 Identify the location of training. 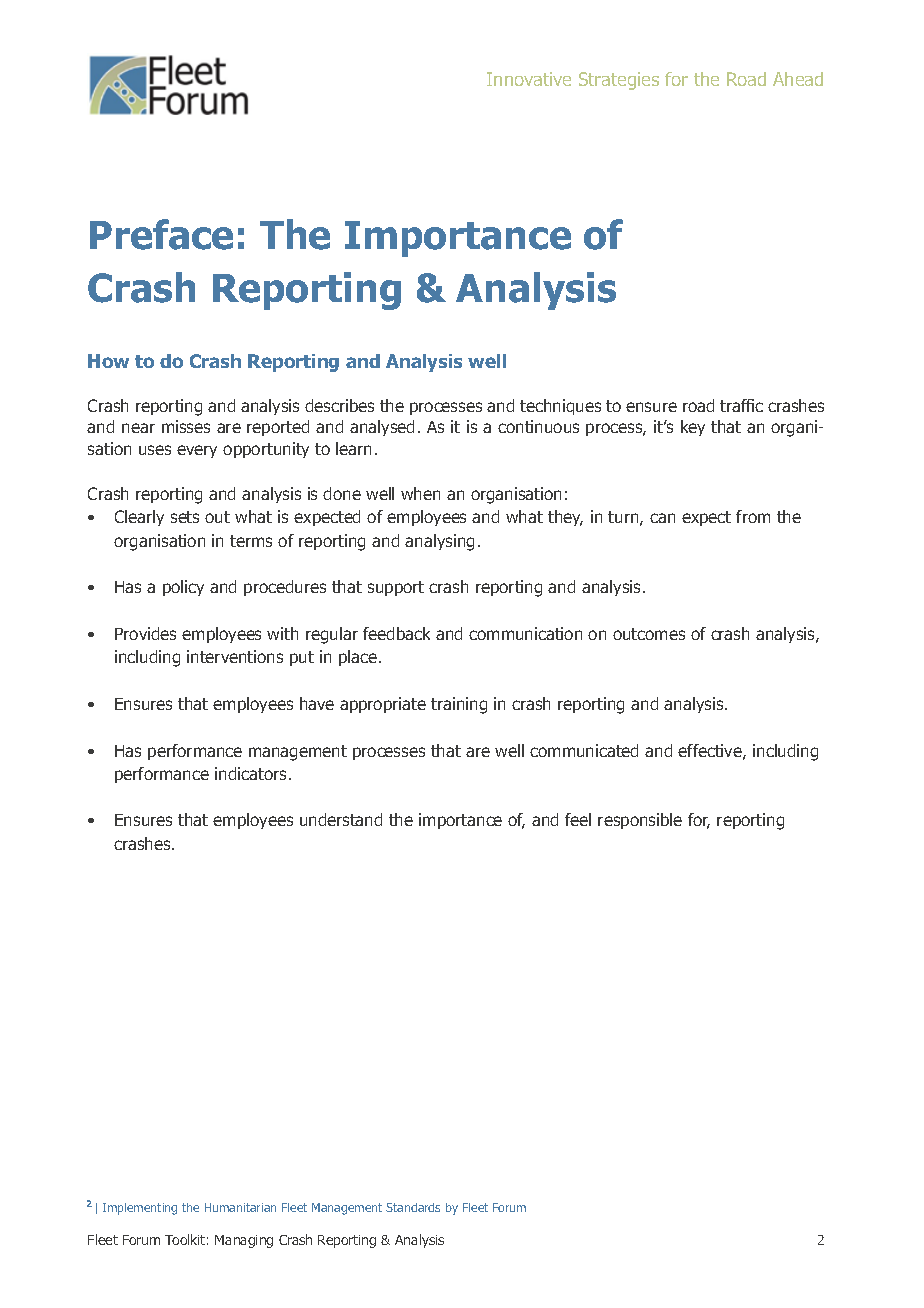
(459, 705).
